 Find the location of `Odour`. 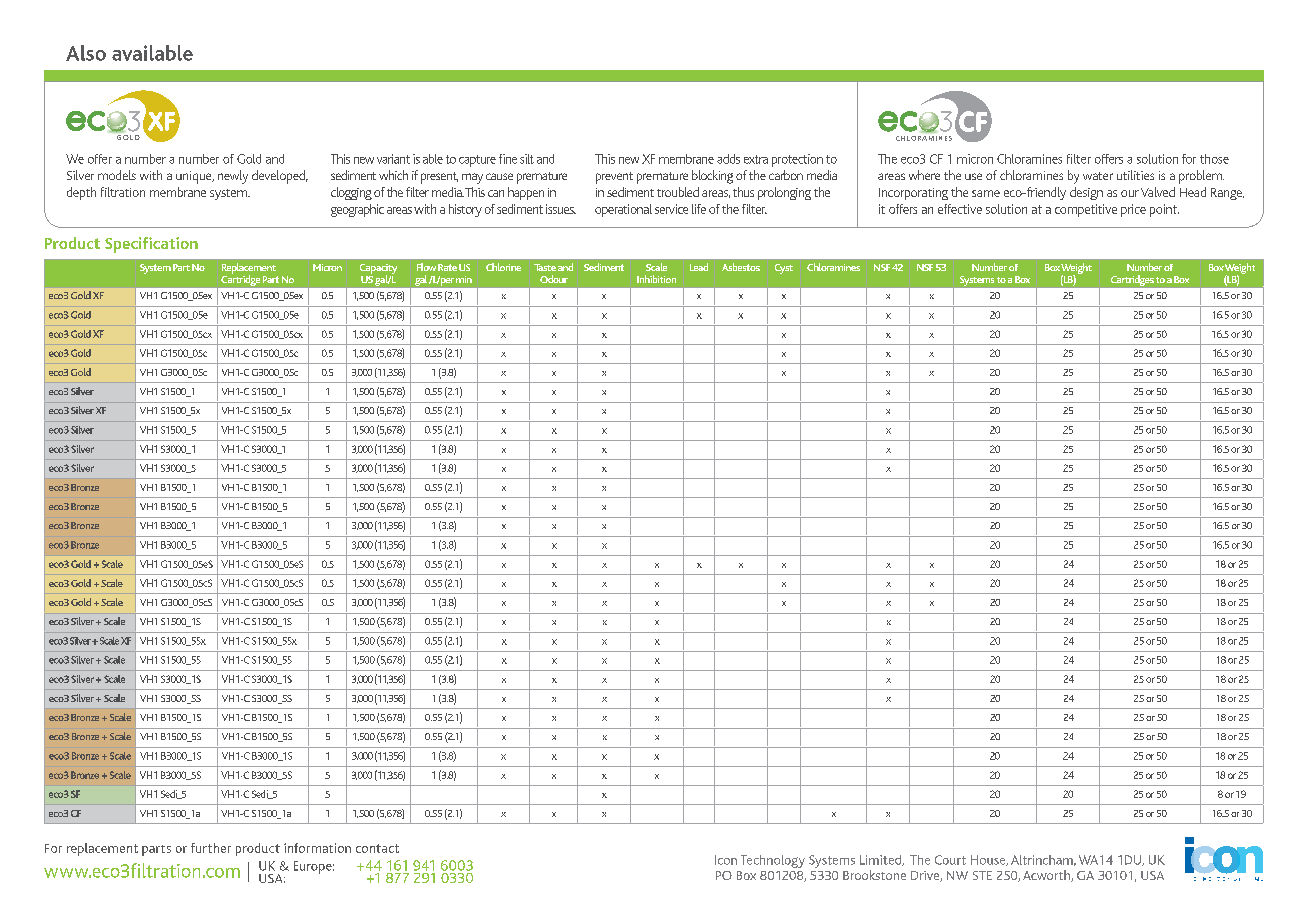

Odour is located at coordinates (554, 279).
